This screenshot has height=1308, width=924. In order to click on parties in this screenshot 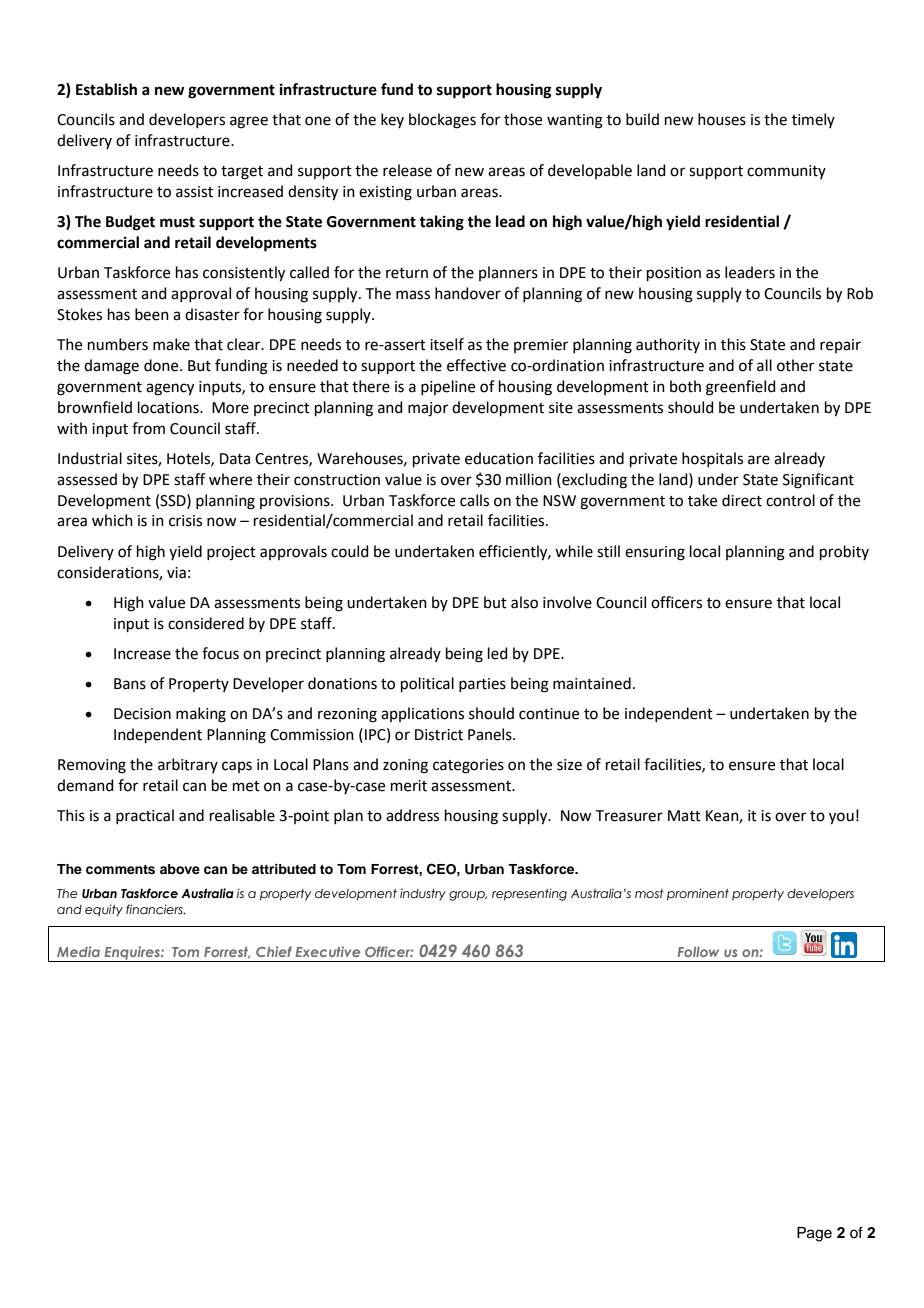, I will do `click(482, 685)`.
